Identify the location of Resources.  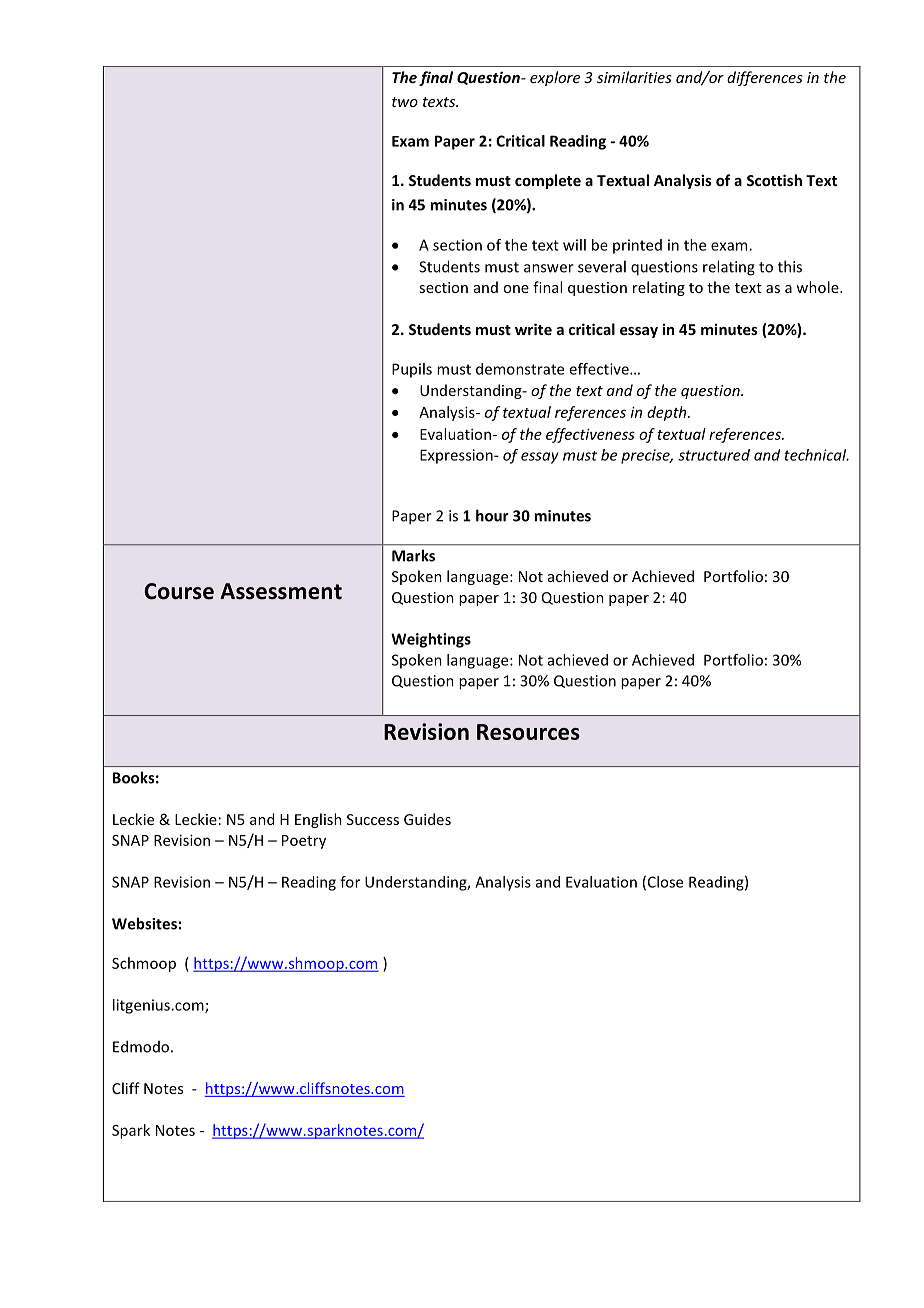
(528, 732).
